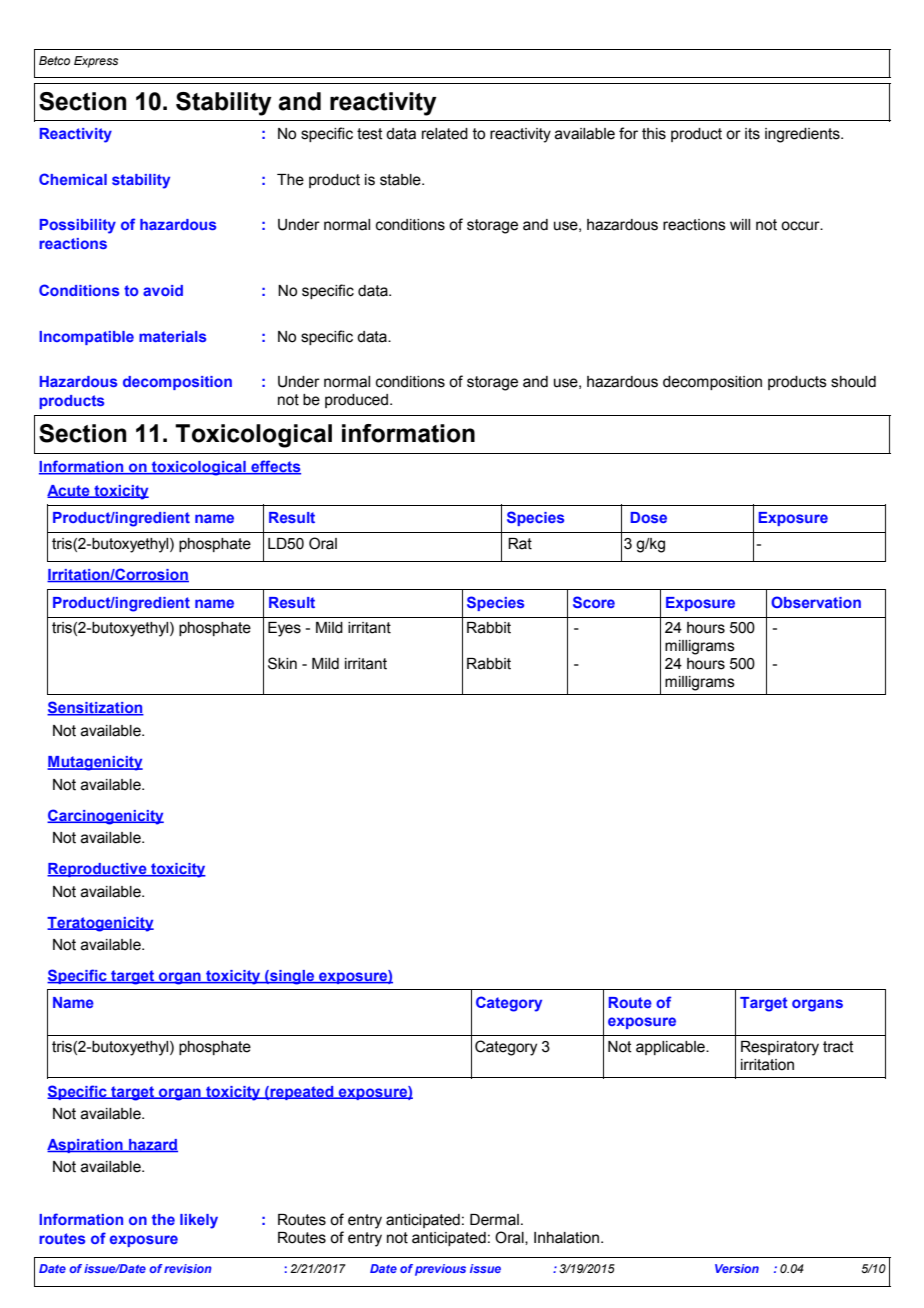  I want to click on Sensitization, so click(95, 708).
